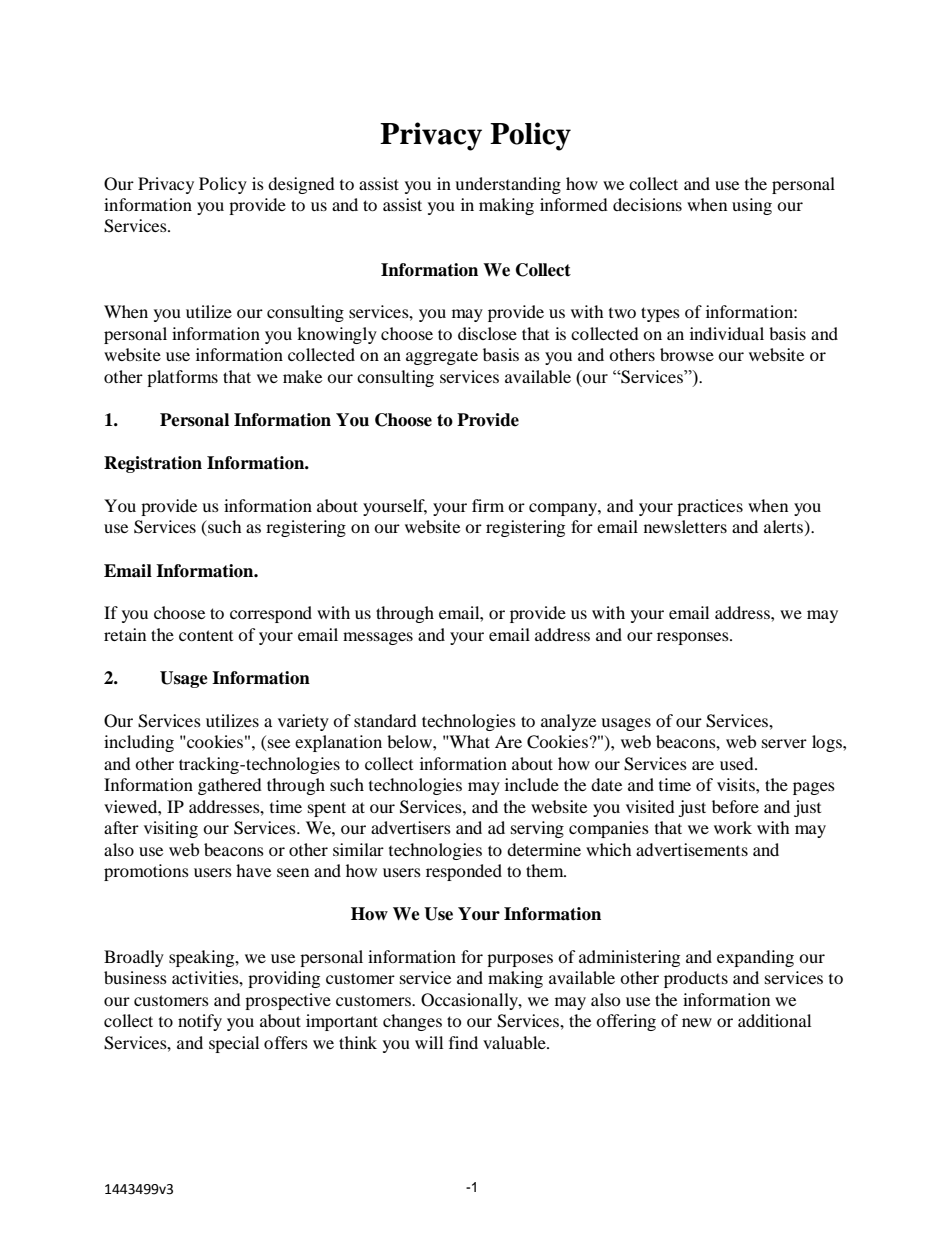 This screenshot has height=1233, width=952. I want to click on messages, so click(378, 638).
